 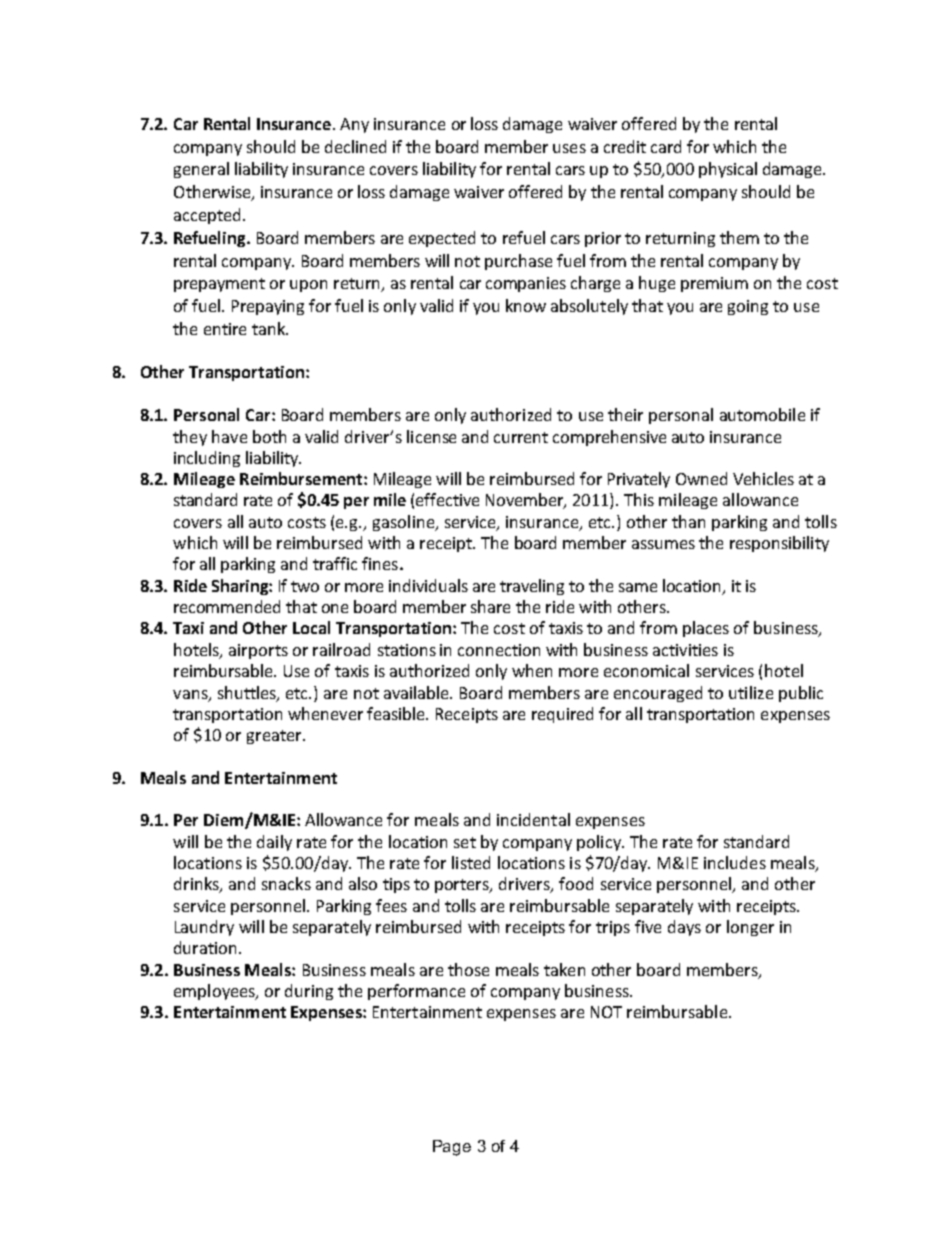 I want to click on uses, so click(x=569, y=148).
